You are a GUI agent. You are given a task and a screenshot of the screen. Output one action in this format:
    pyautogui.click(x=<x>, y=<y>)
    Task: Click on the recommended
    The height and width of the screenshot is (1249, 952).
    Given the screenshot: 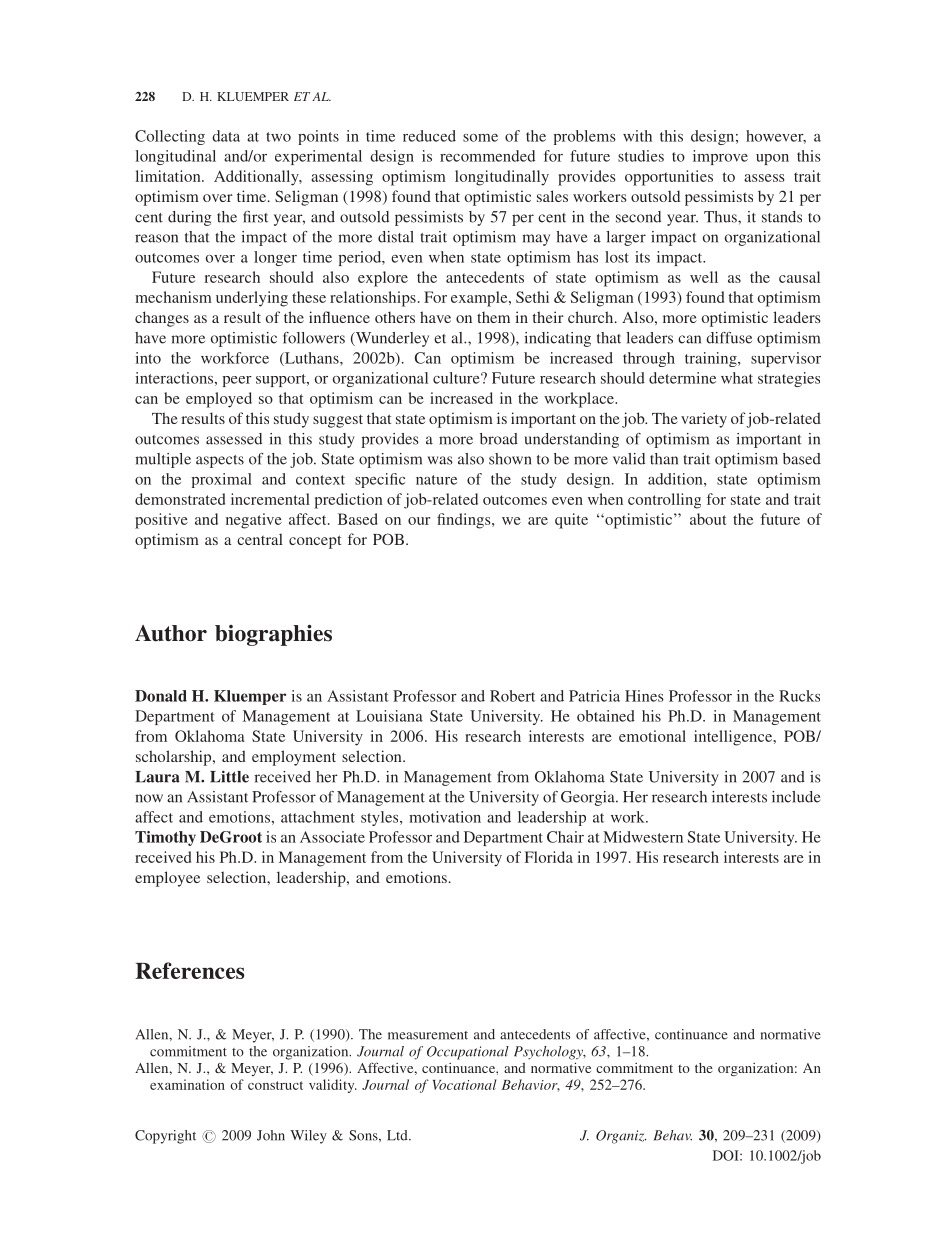 What is the action you would take?
    pyautogui.click(x=487, y=156)
